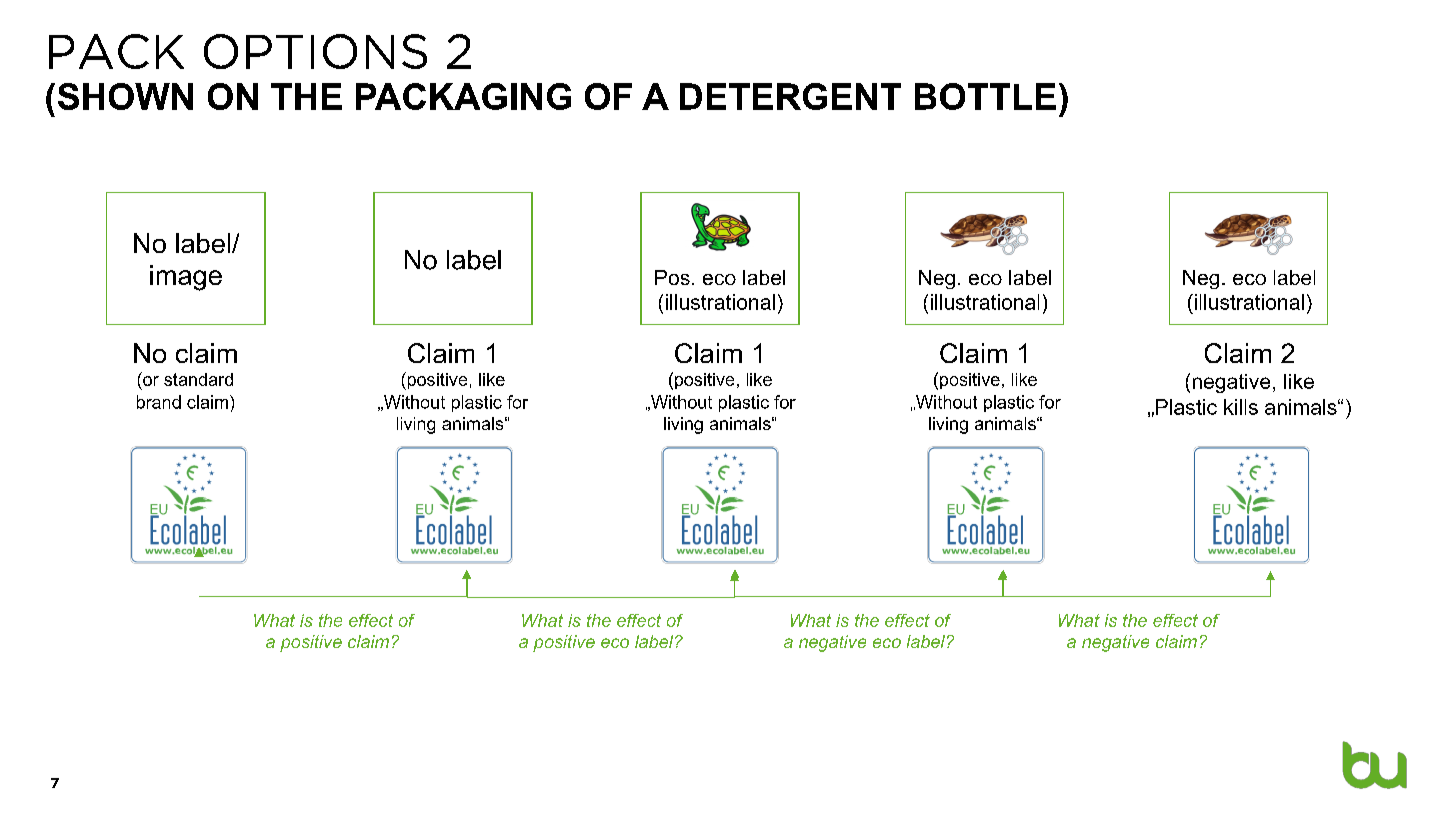 The image size is (1456, 819). I want to click on standard, so click(198, 379).
